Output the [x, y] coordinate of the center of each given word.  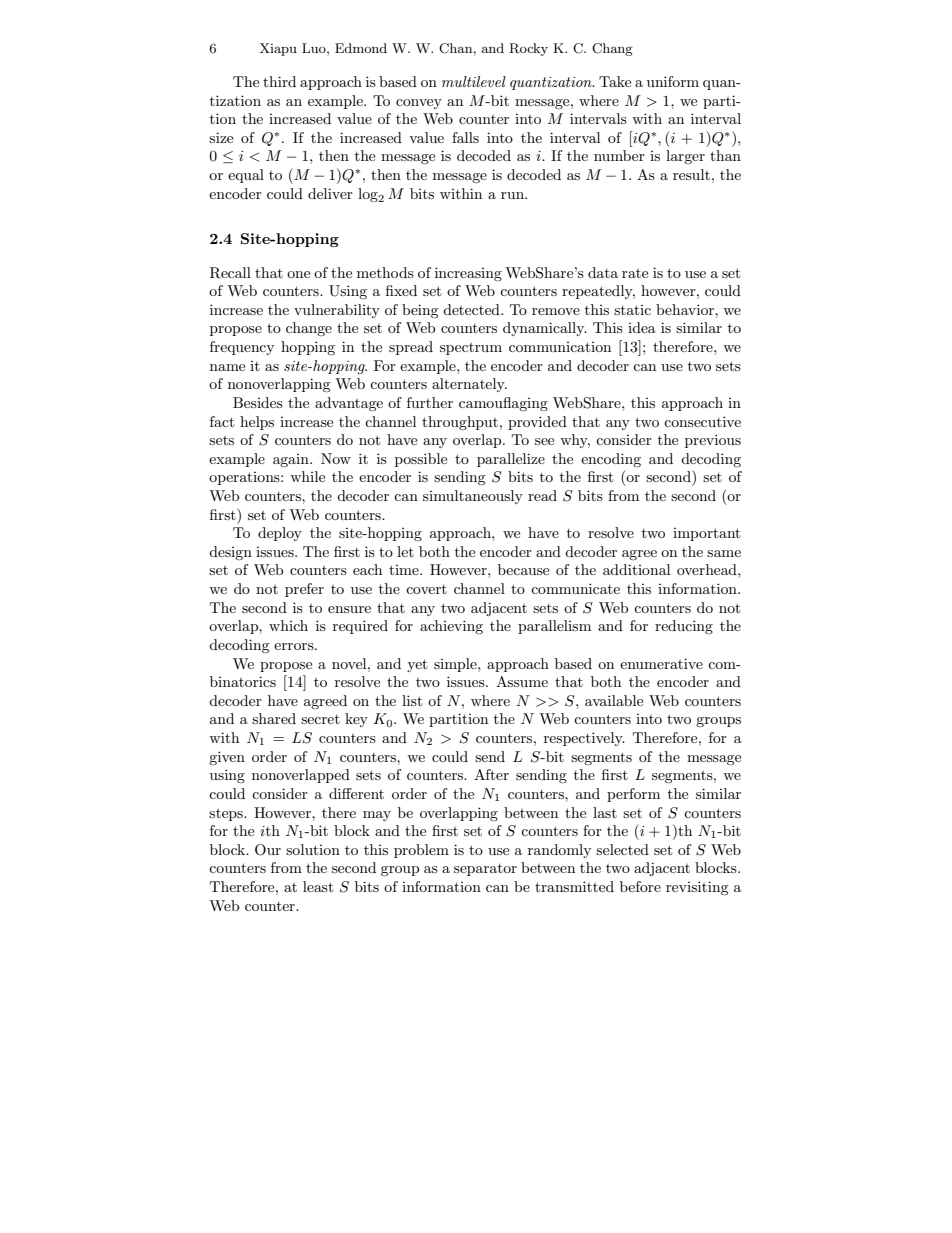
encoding [611, 460]
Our [268, 850]
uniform [673, 81]
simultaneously [473, 497]
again [292, 460]
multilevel [474, 81]
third [279, 81]
